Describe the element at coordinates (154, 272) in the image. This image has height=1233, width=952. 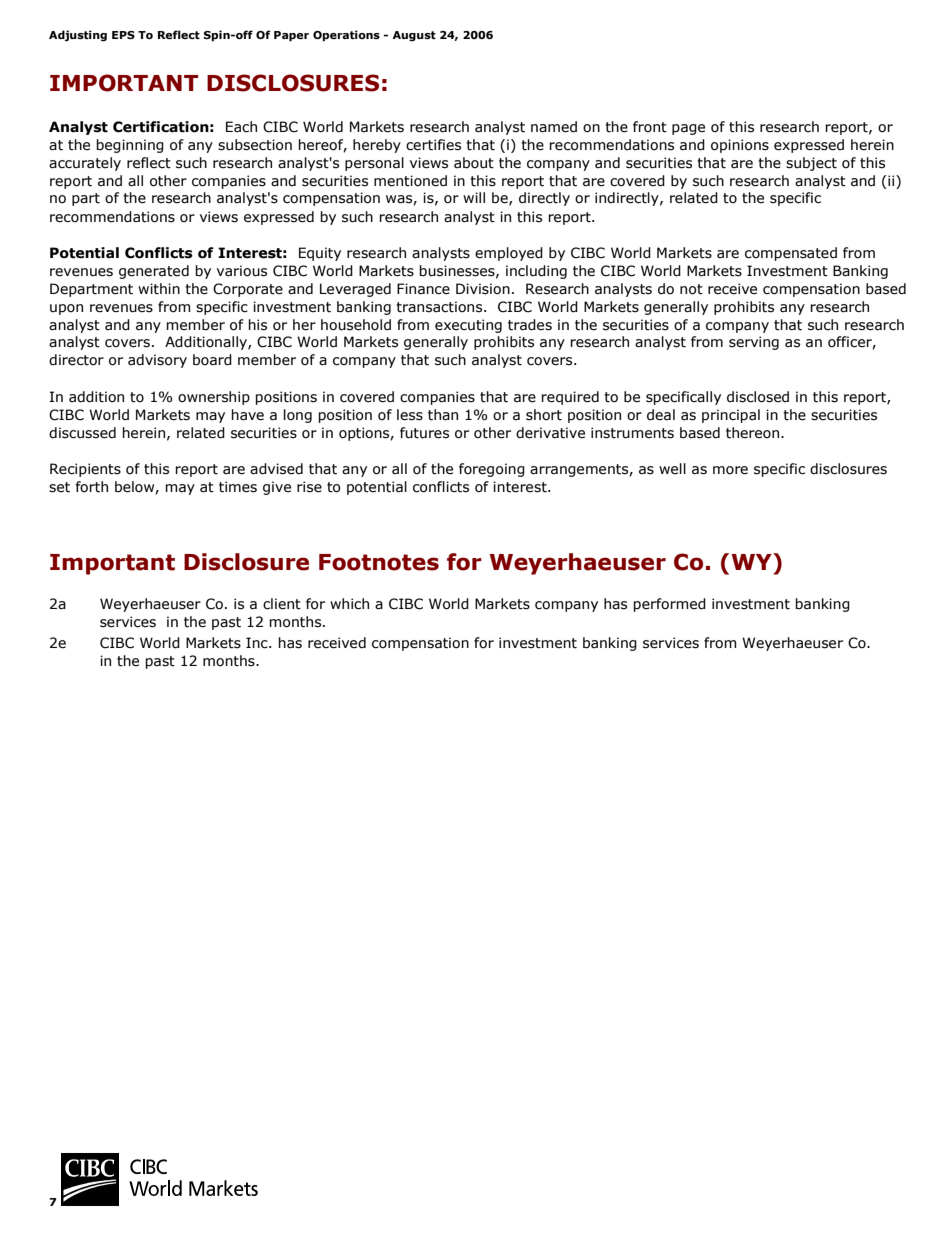
I see `generated` at that location.
